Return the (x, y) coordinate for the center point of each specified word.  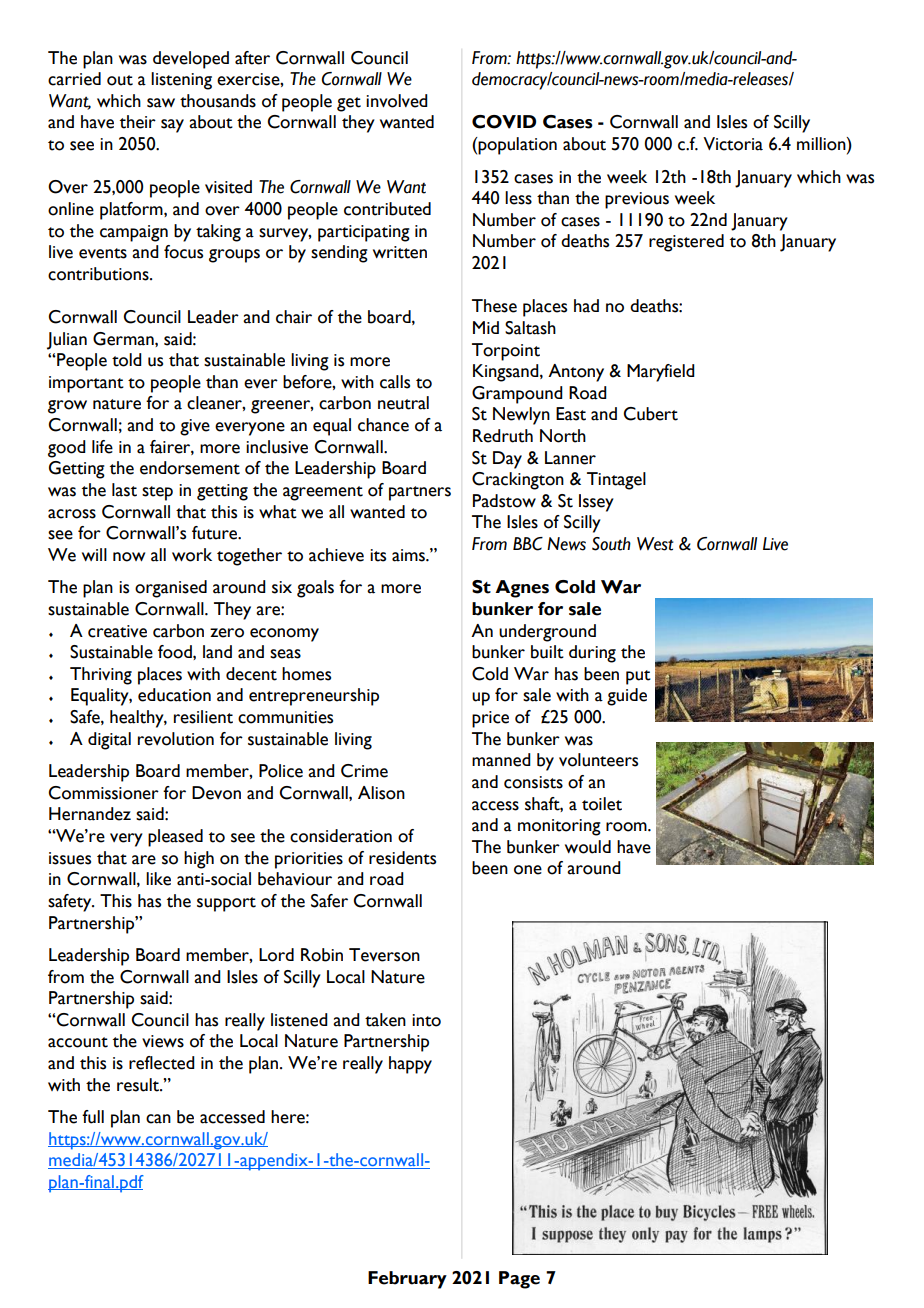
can (158, 1119)
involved (397, 101)
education (174, 695)
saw (161, 103)
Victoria (733, 144)
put (638, 677)
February (407, 1280)
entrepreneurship (314, 697)
